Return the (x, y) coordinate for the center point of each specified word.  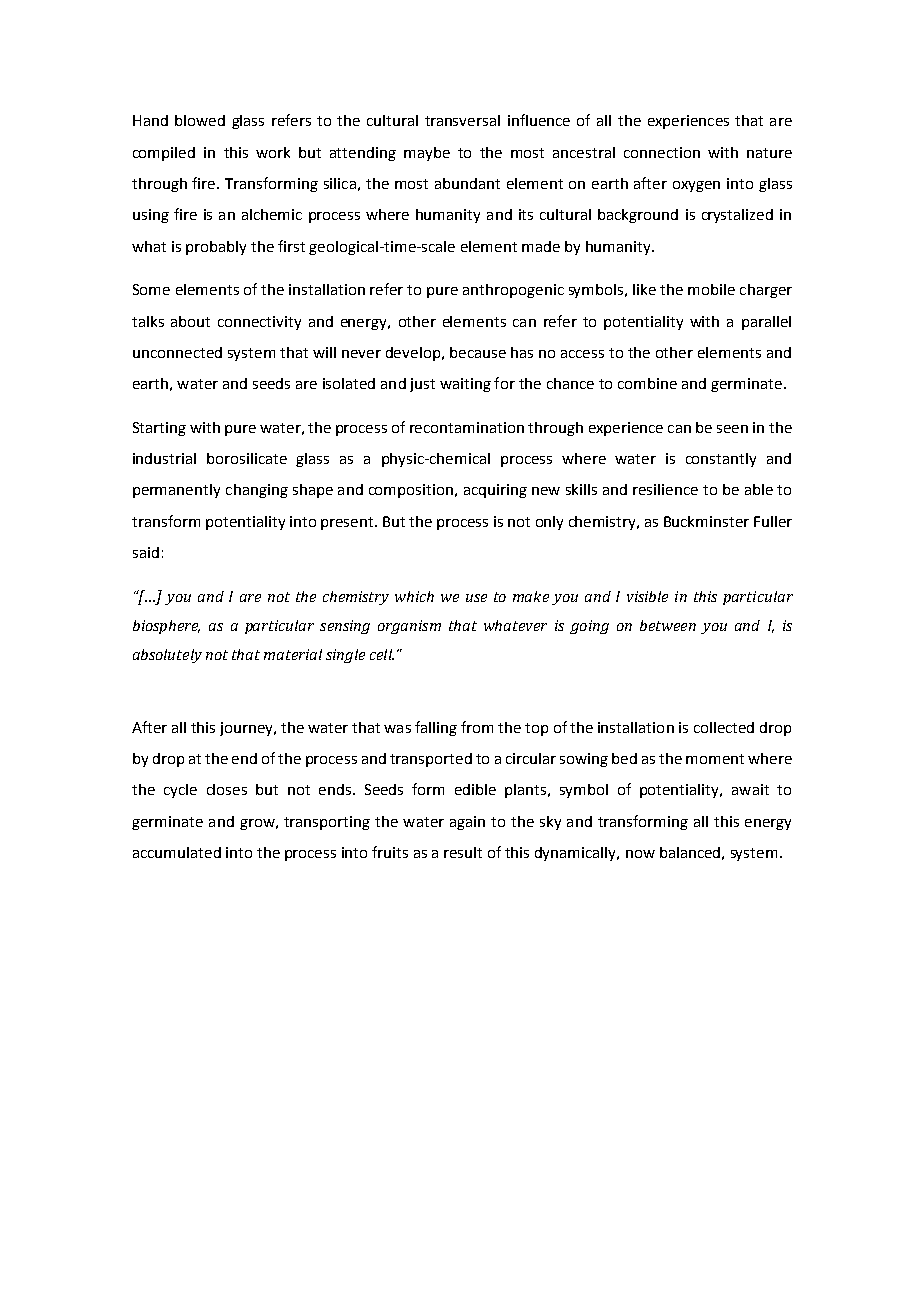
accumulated (177, 852)
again (467, 823)
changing (257, 491)
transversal (462, 120)
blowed (200, 120)
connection (662, 152)
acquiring (495, 491)
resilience (665, 489)
